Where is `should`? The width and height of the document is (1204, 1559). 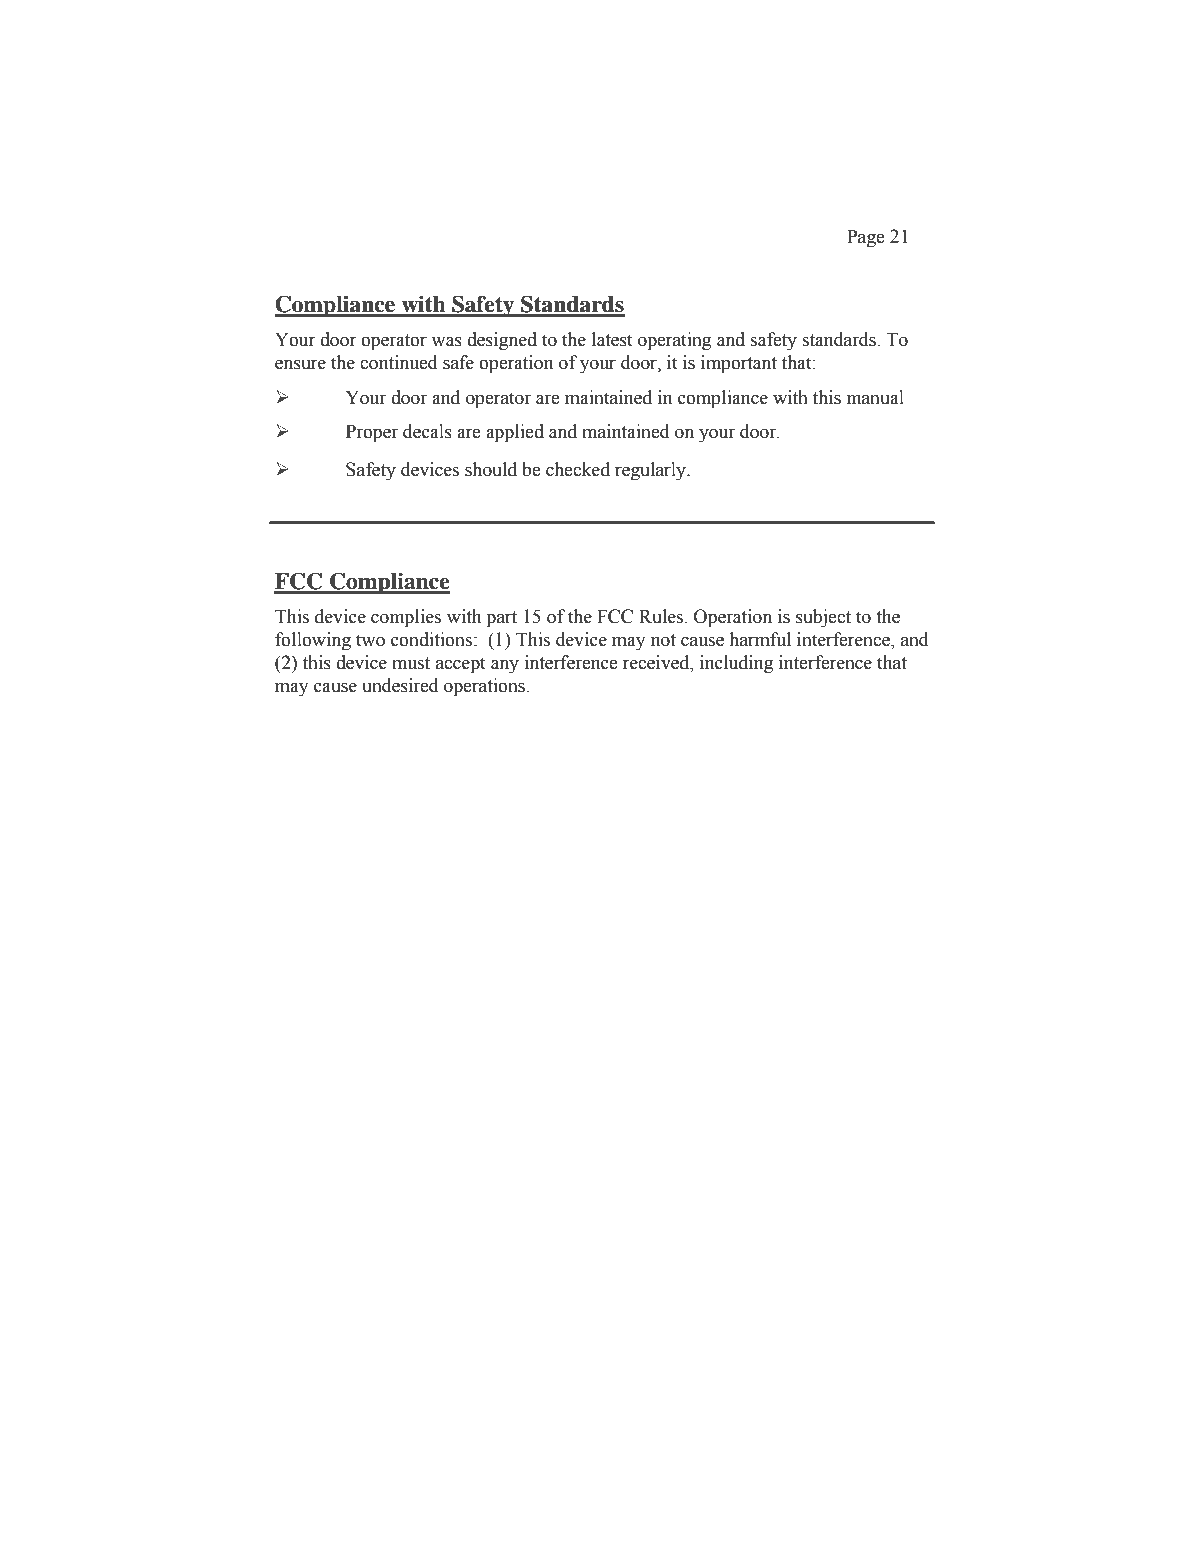 should is located at coordinates (491, 469).
